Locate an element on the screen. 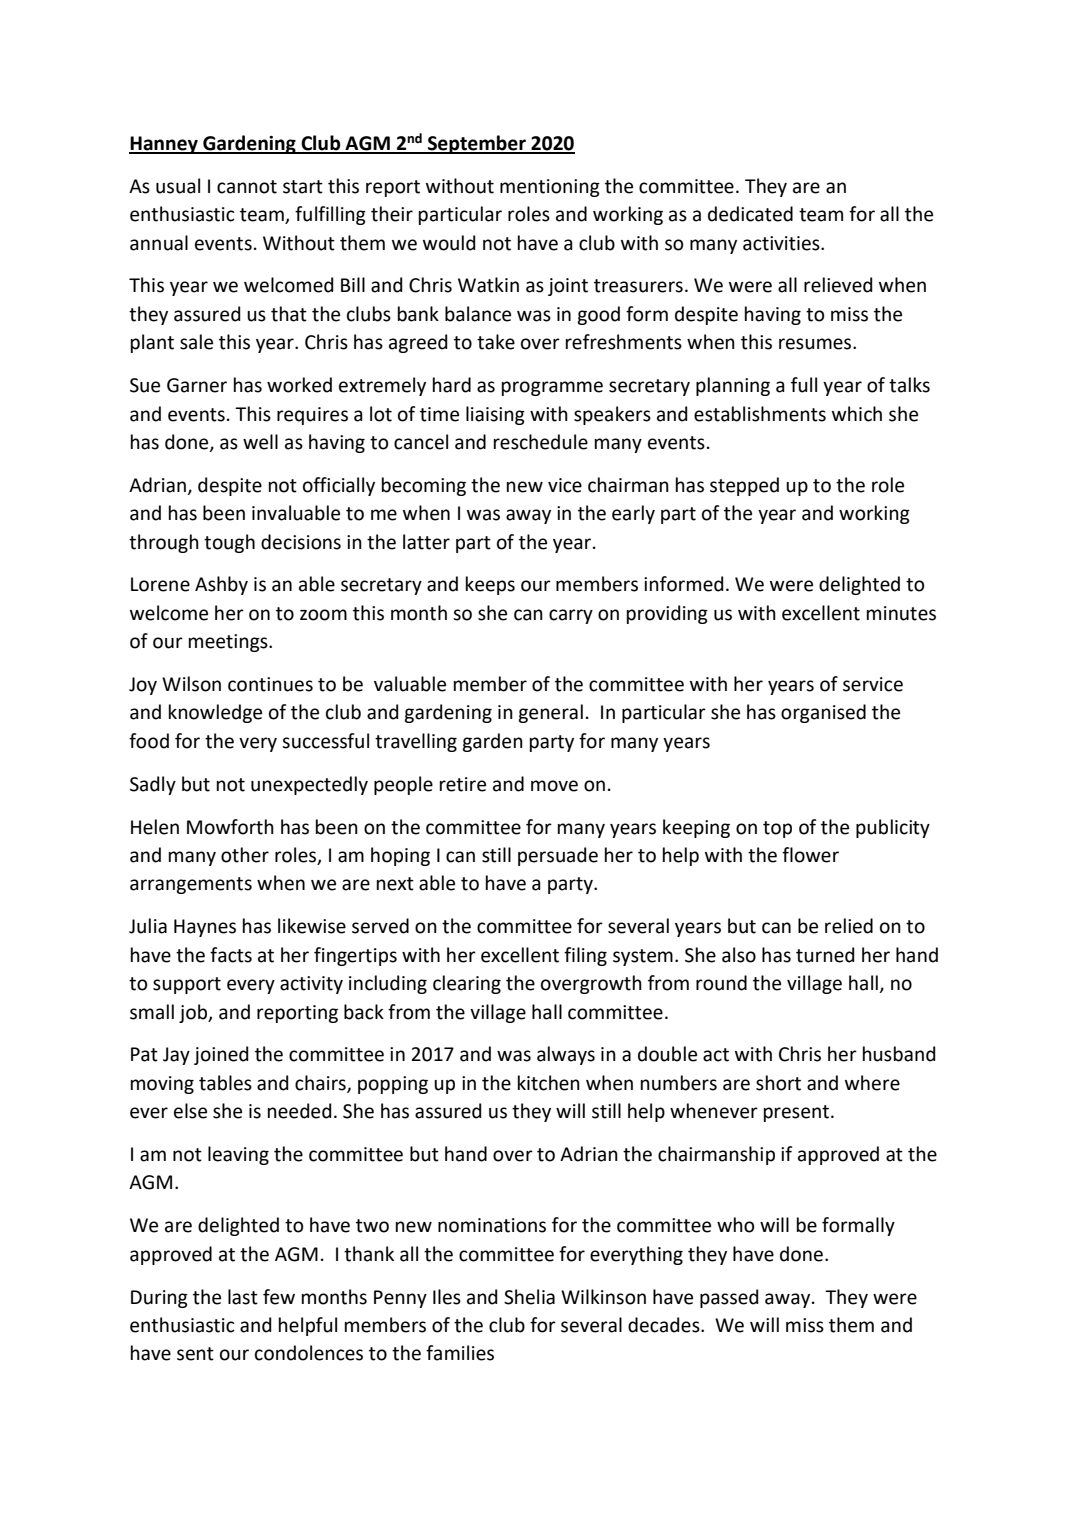 The height and width of the screenshot is (1514, 1070). reschedule is located at coordinates (541, 442).
